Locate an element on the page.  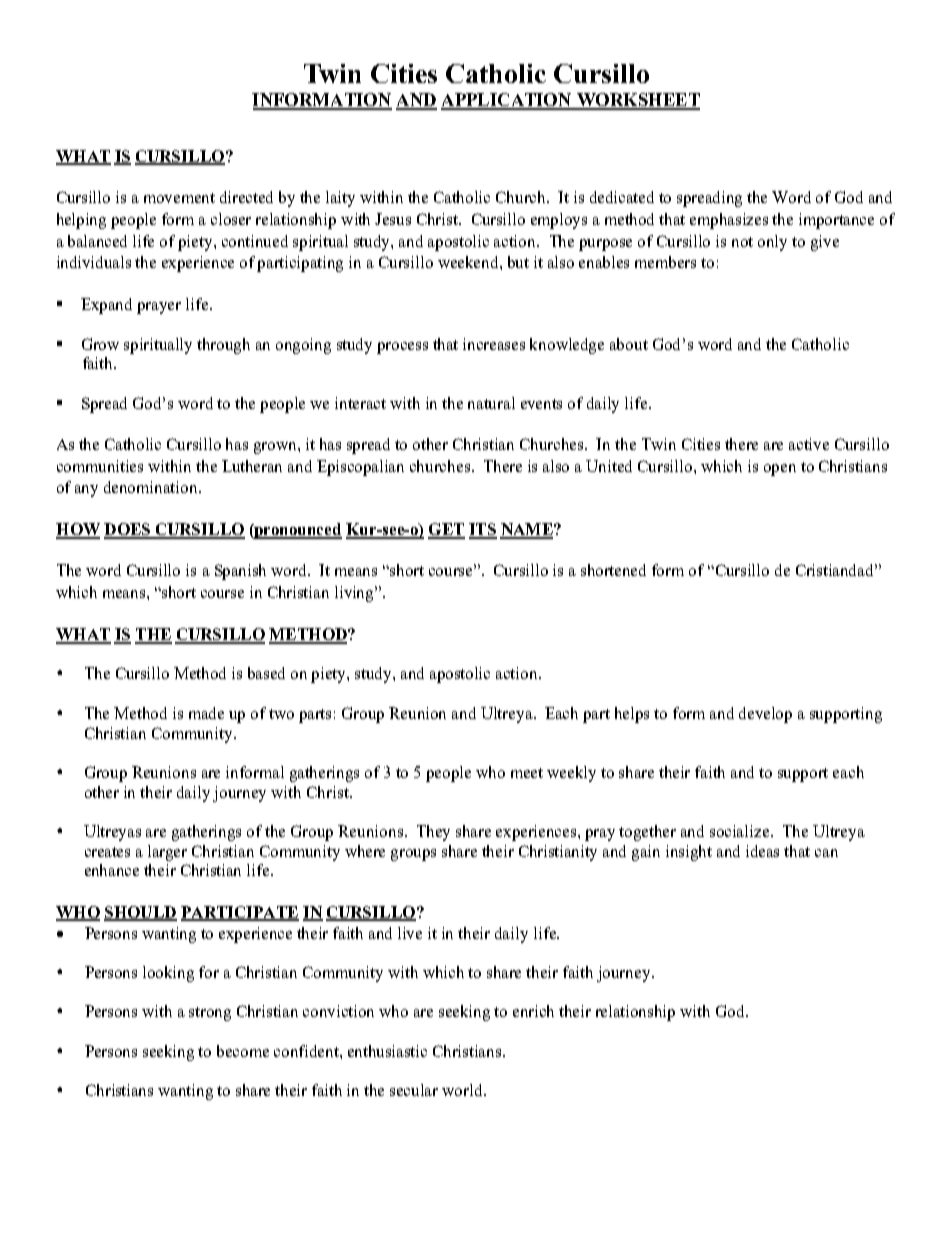
develop is located at coordinates (765, 715).
